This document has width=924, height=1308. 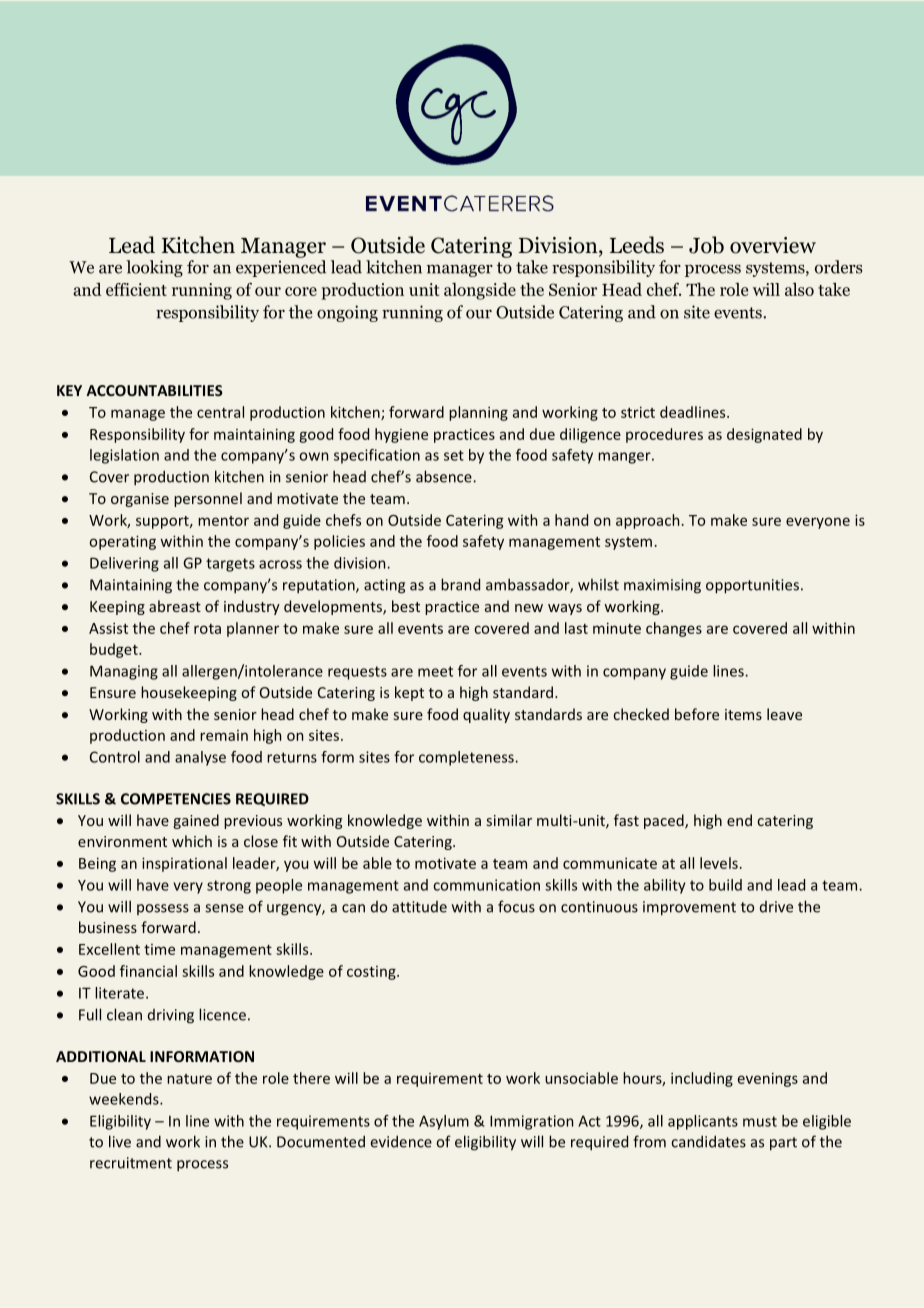 I want to click on recruitment, so click(x=131, y=1163).
